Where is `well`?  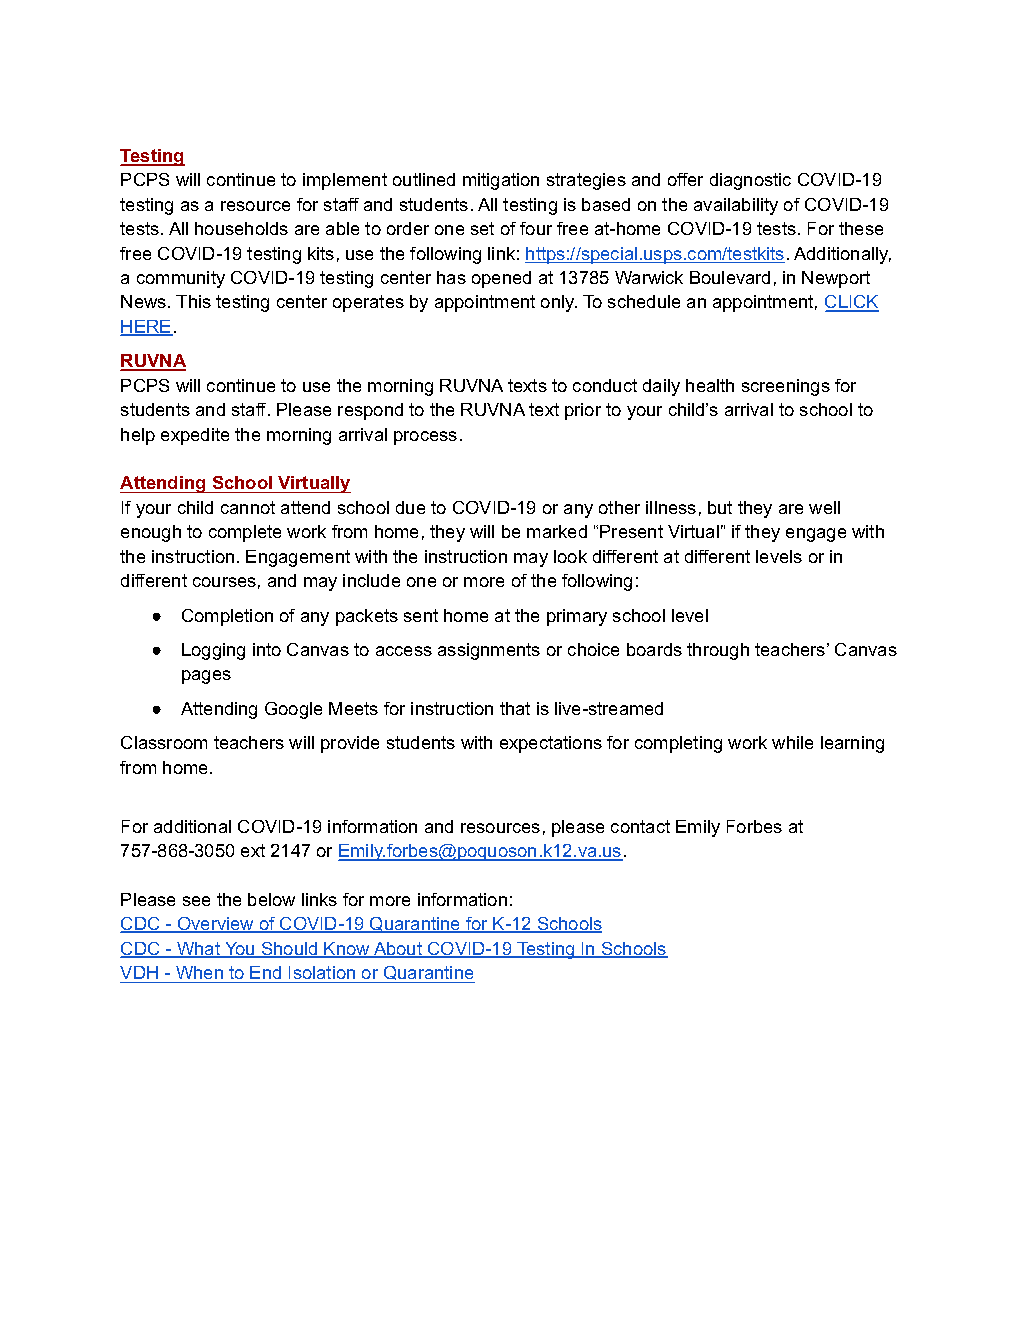 well is located at coordinates (824, 507).
